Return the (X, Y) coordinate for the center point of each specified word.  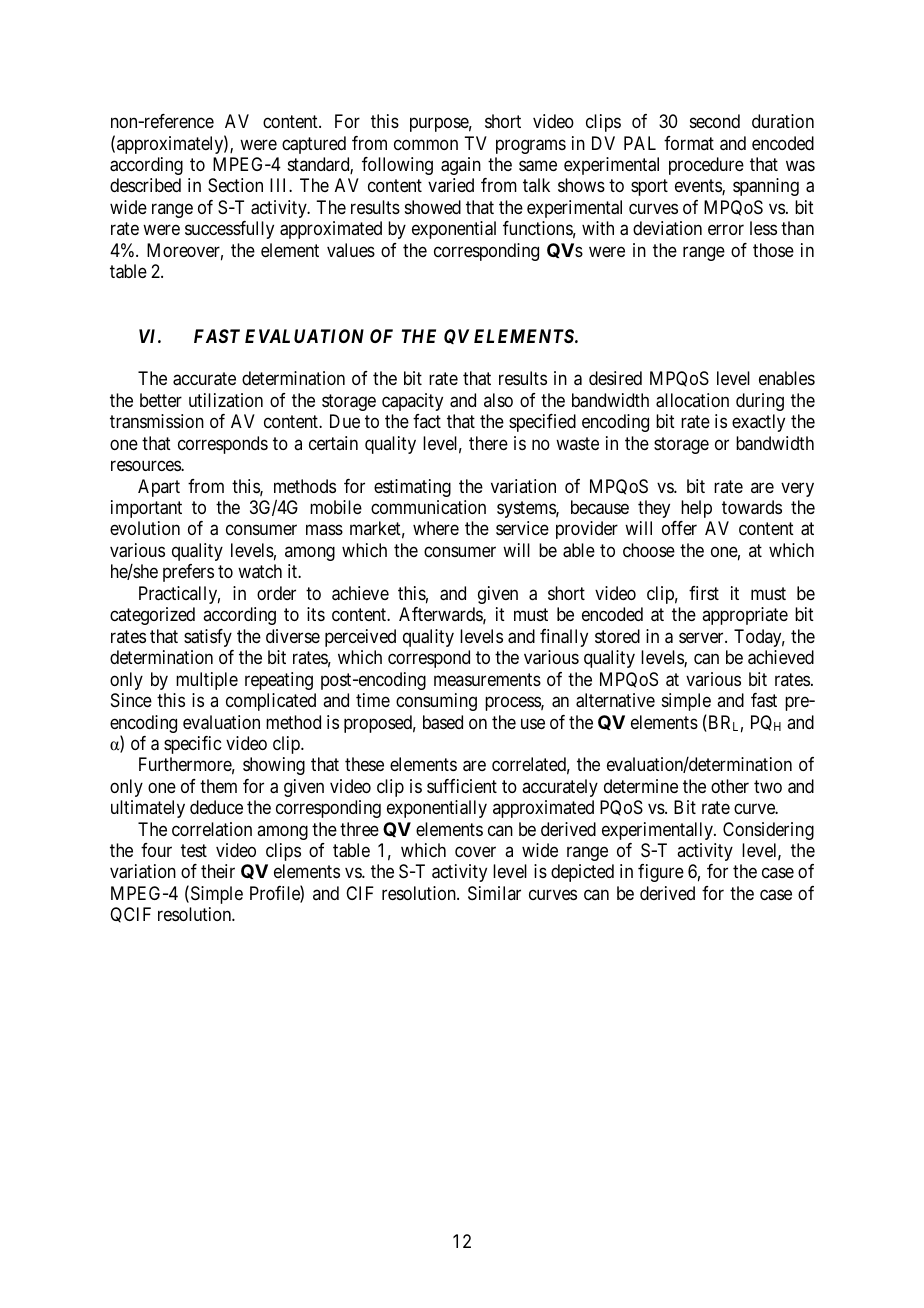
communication (428, 507)
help (696, 509)
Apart (159, 488)
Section (235, 185)
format (689, 143)
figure (661, 873)
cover (475, 852)
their (218, 871)
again (461, 166)
